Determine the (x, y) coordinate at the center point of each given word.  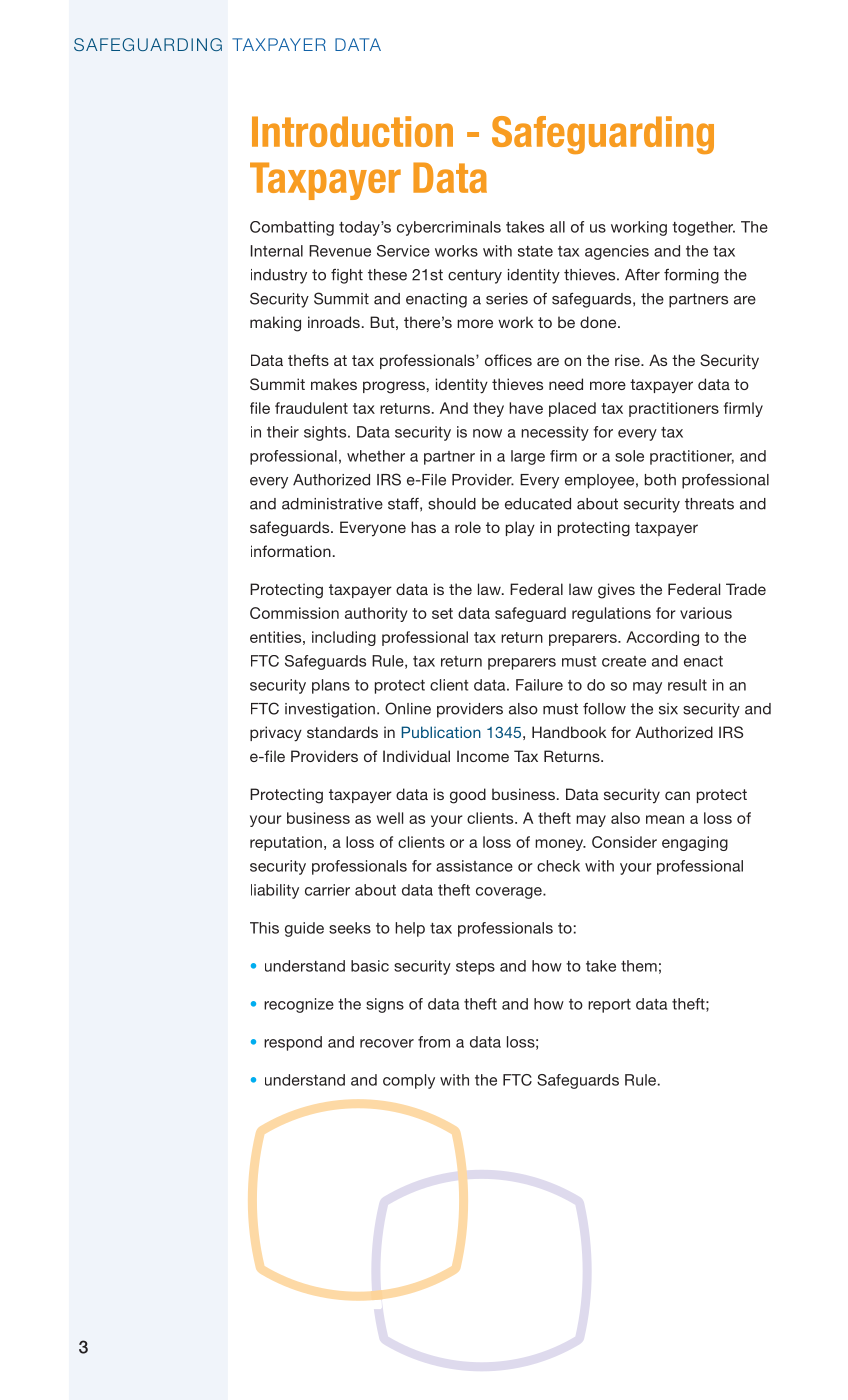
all (557, 227)
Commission (294, 613)
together (703, 228)
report (609, 1006)
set (442, 613)
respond (293, 1043)
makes (334, 384)
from (434, 1042)
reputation (286, 843)
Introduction (352, 131)
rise (628, 360)
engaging (695, 843)
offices (508, 360)
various (706, 613)
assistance (474, 866)
